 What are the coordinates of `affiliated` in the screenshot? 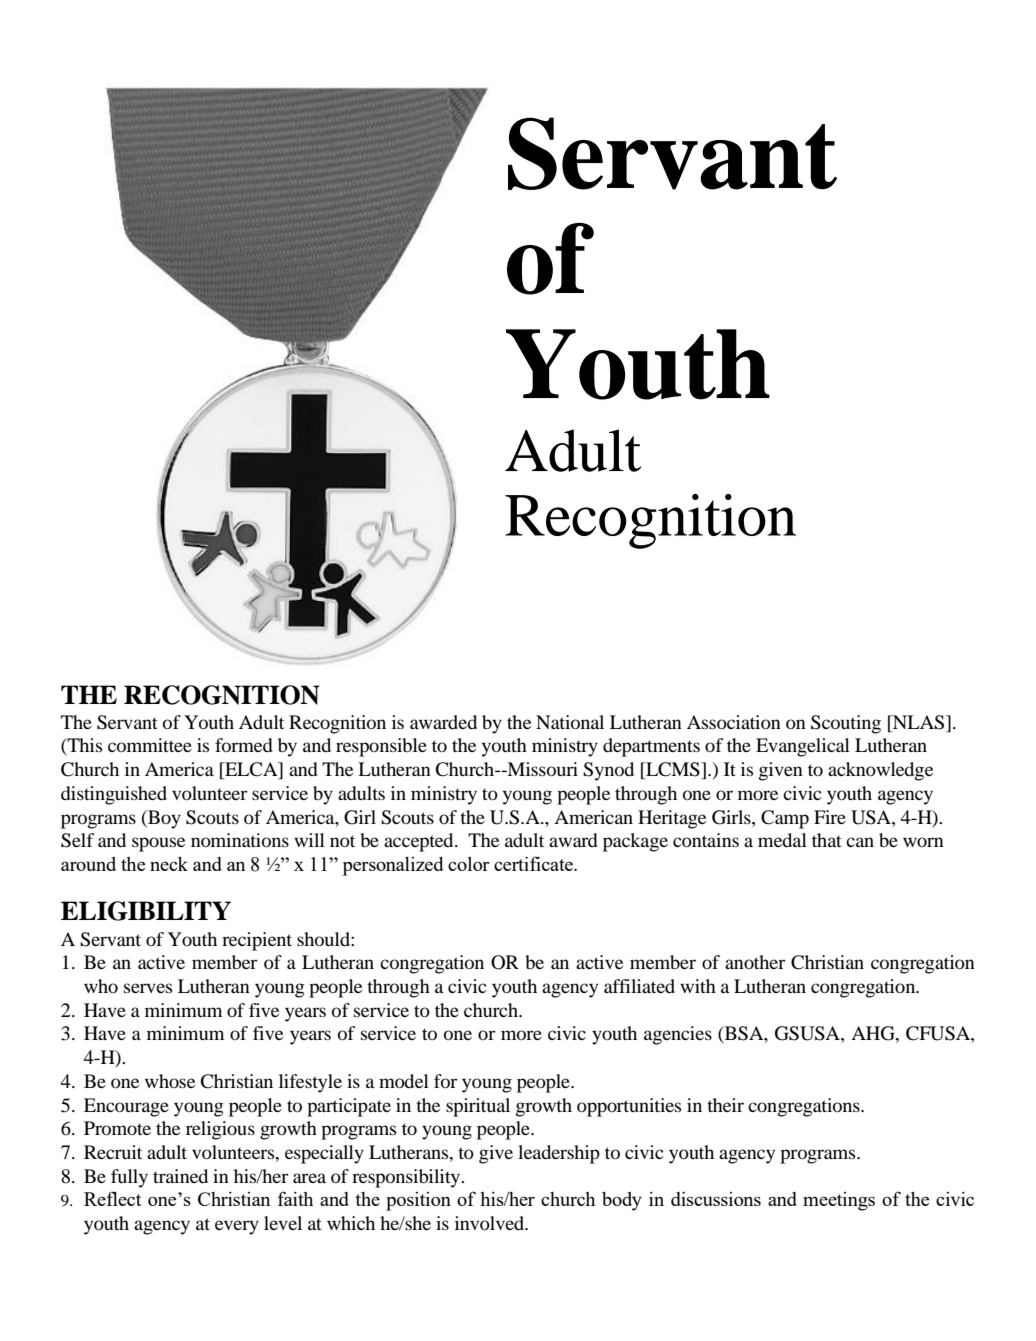 It's located at (639, 986).
